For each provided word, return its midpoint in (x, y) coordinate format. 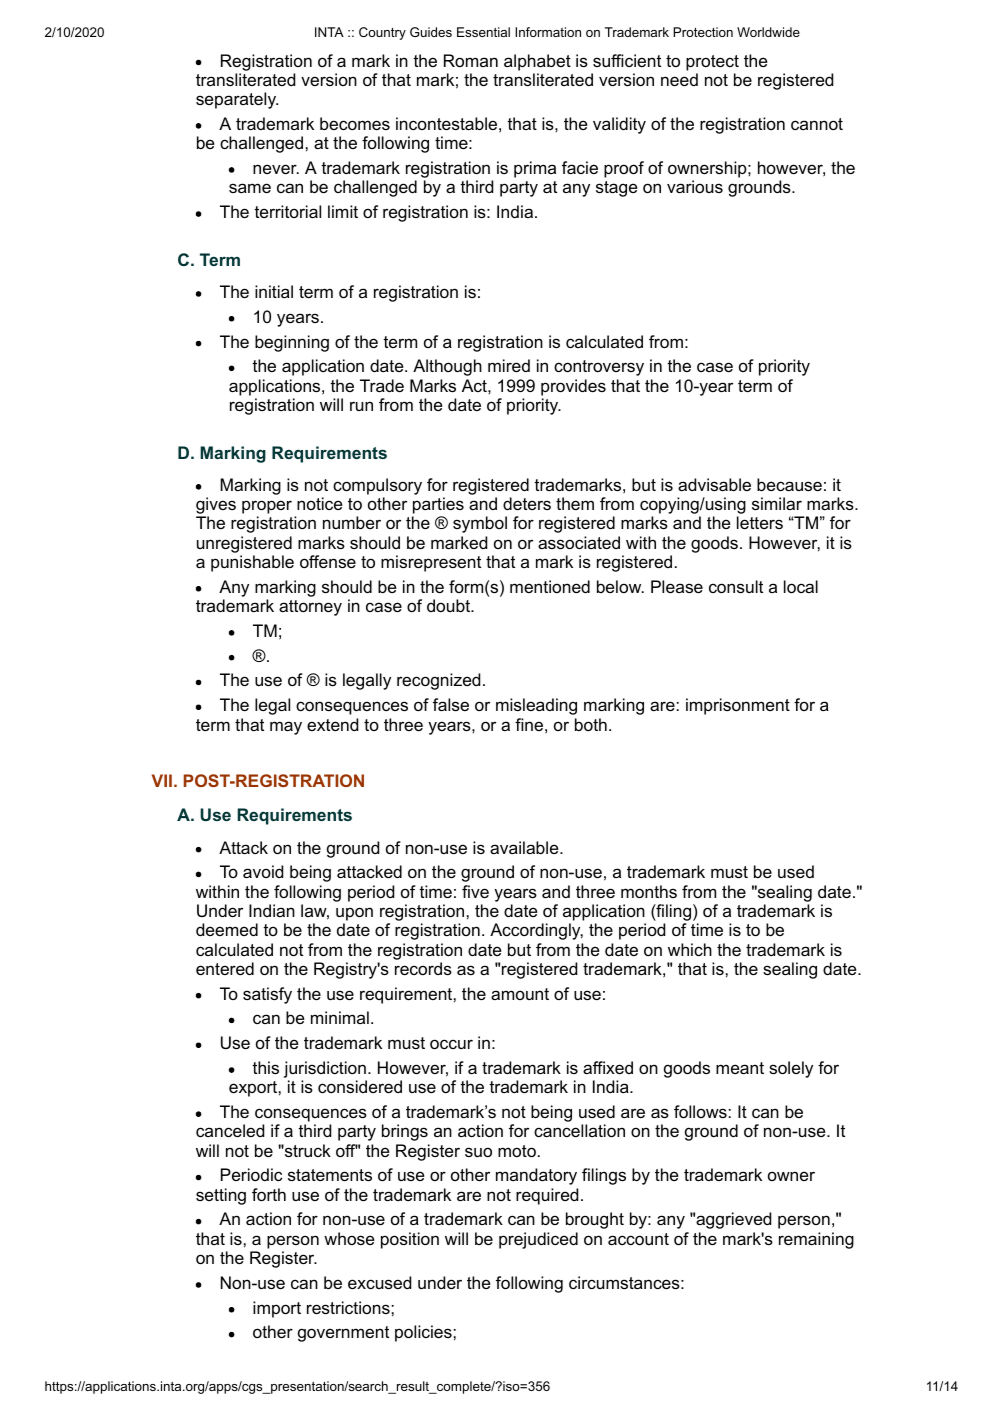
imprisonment (738, 706)
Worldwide (768, 32)
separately (237, 100)
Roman (471, 60)
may (286, 728)
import (277, 1309)
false (451, 704)
